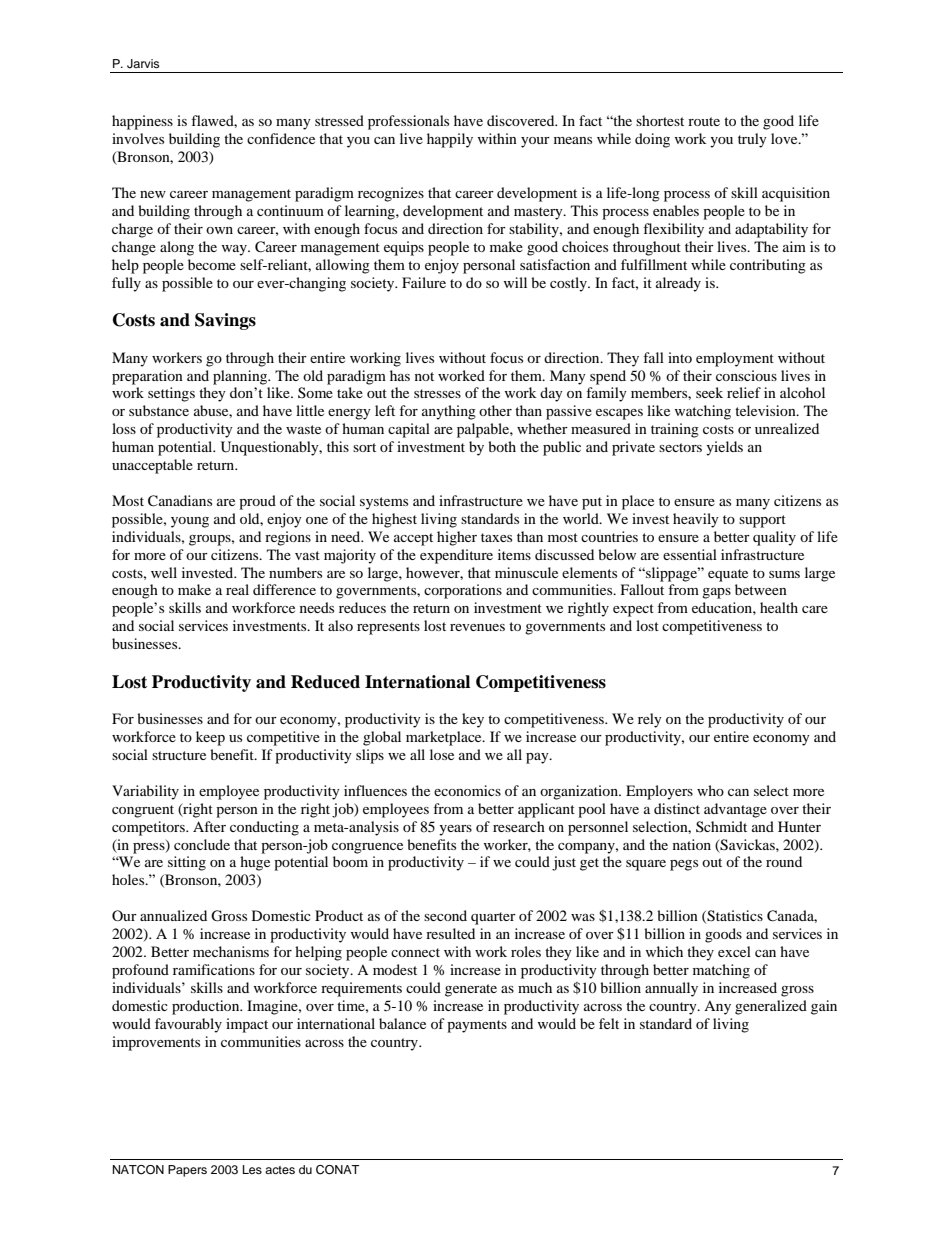 The height and width of the page is (1233, 952). I want to click on Papers, so click(187, 1171).
